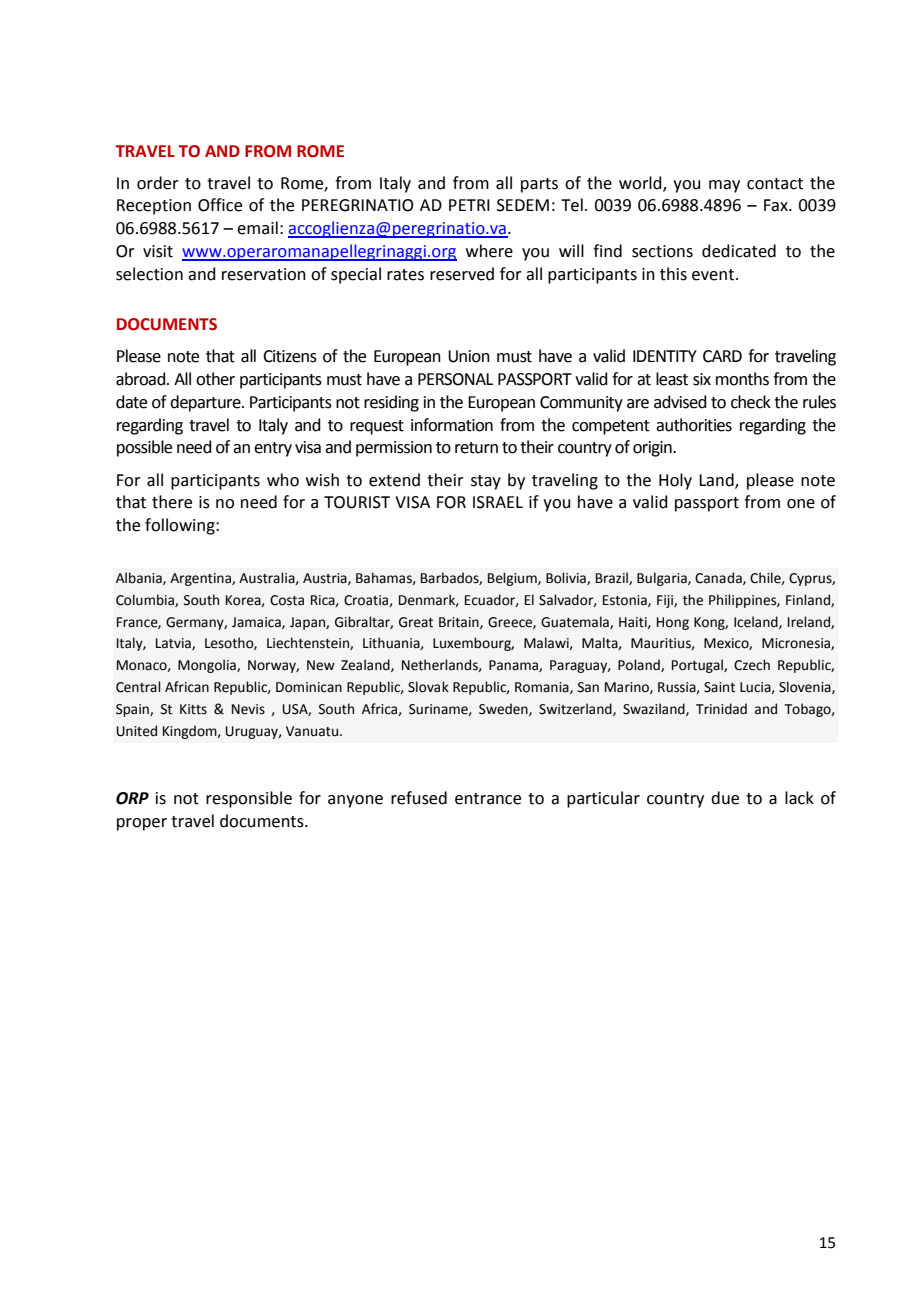 The width and height of the page is (924, 1308). What do you see at coordinates (469, 356) in the page?
I see `Union` at bounding box center [469, 356].
